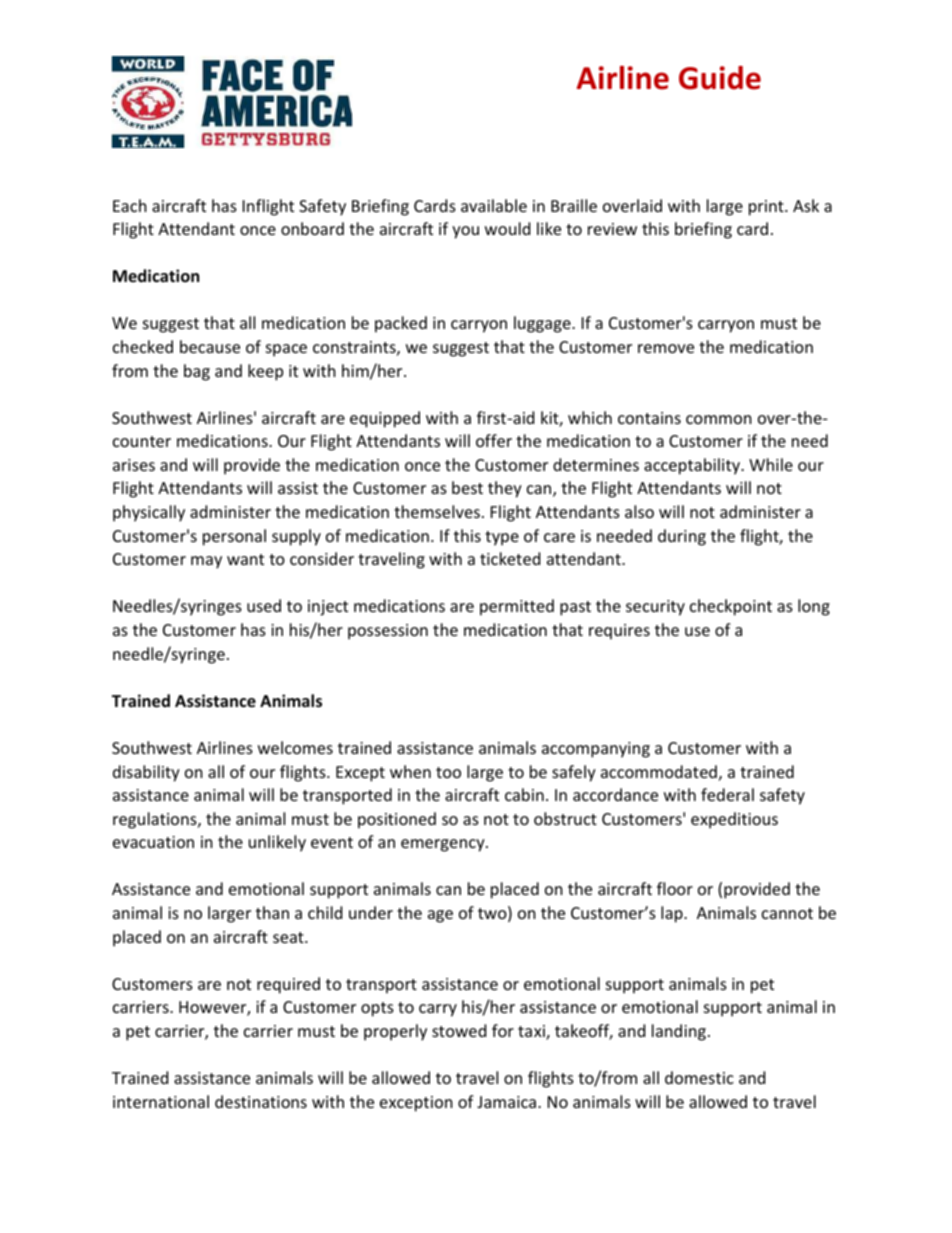 The width and height of the screenshot is (952, 1233). What do you see at coordinates (130, 205) in the screenshot?
I see `Each` at bounding box center [130, 205].
